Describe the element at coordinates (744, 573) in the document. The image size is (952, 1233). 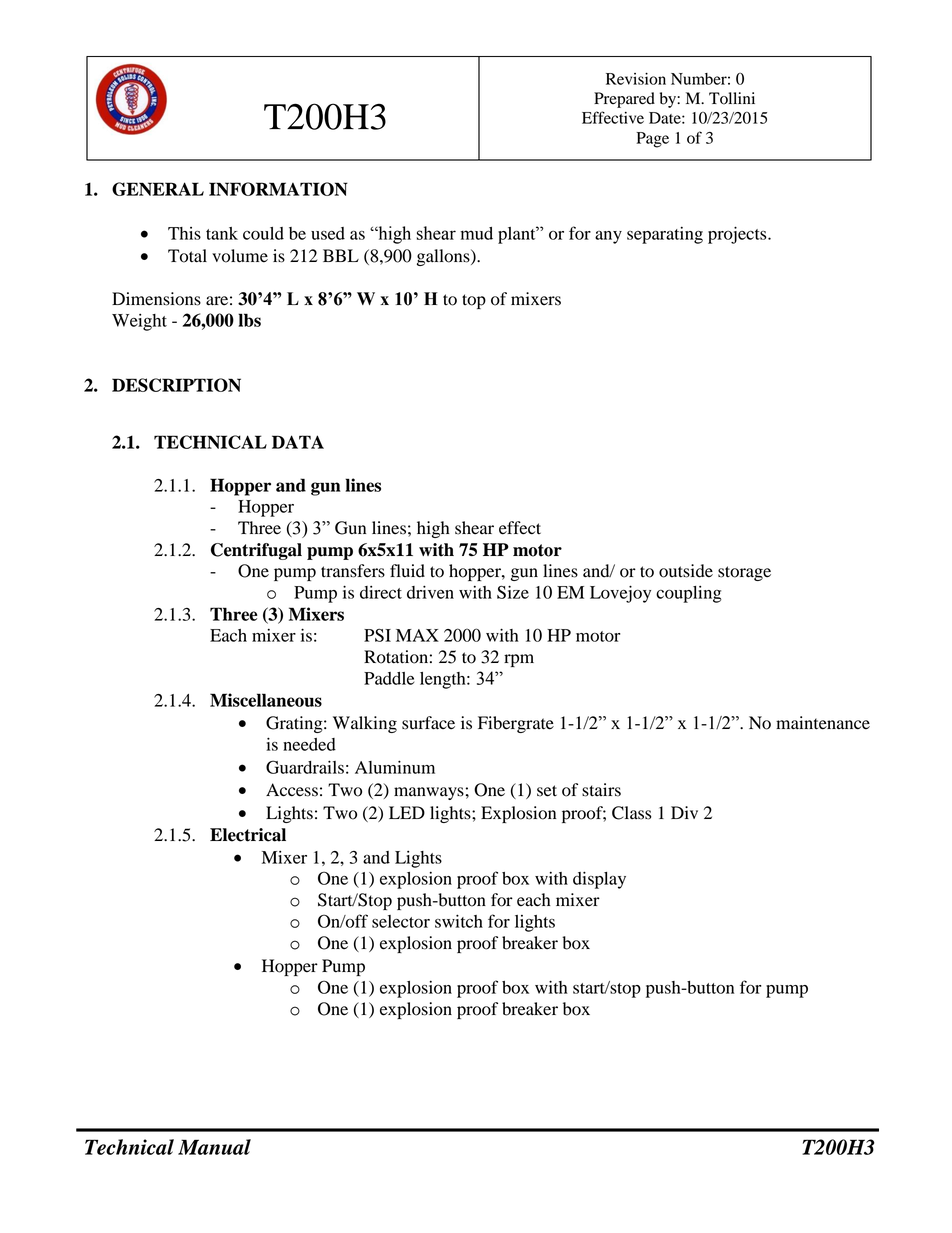
I see `storage` at that location.
